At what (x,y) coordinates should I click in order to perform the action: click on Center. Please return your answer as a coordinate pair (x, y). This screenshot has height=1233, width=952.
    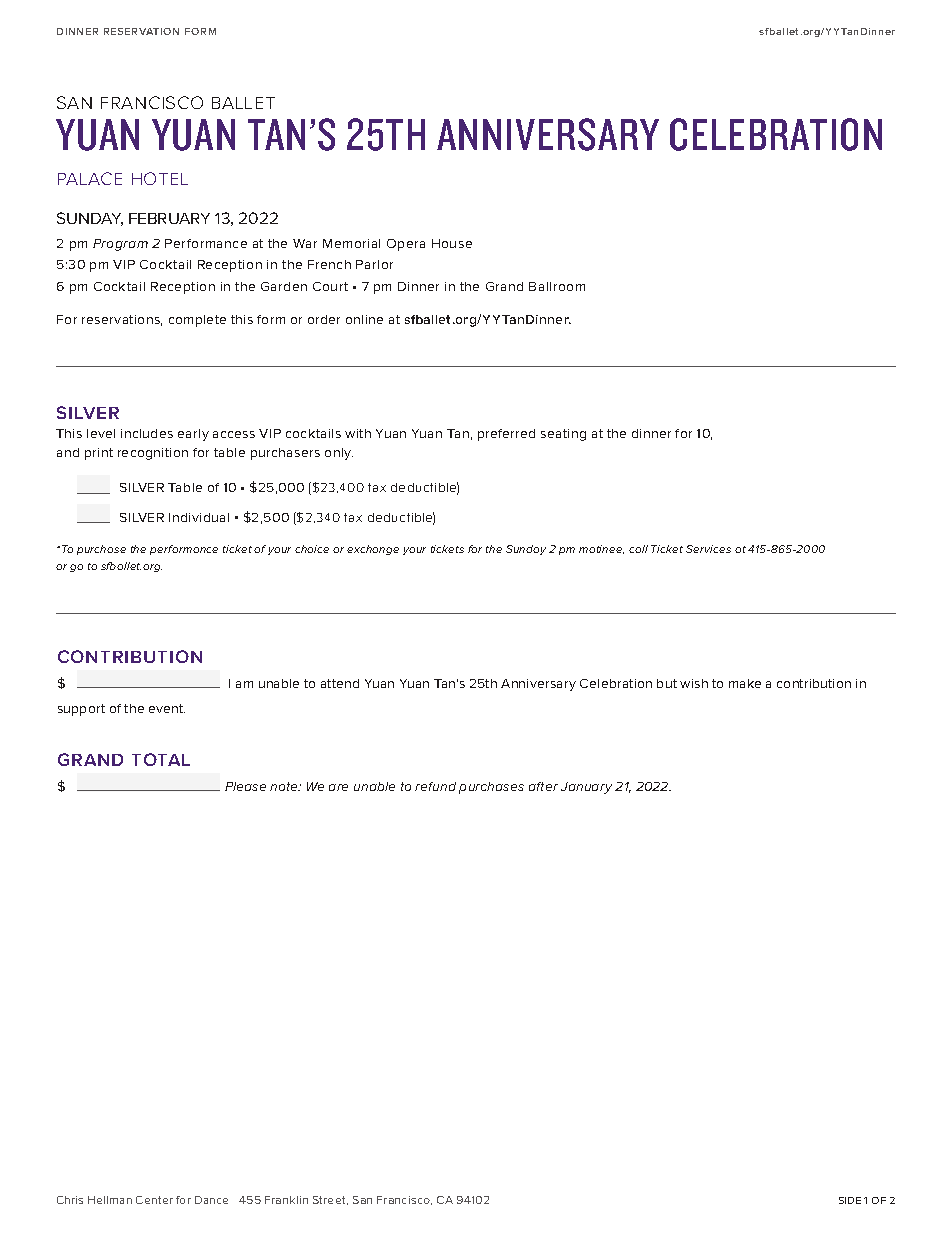
    Looking at the image, I should click on (154, 1200).
